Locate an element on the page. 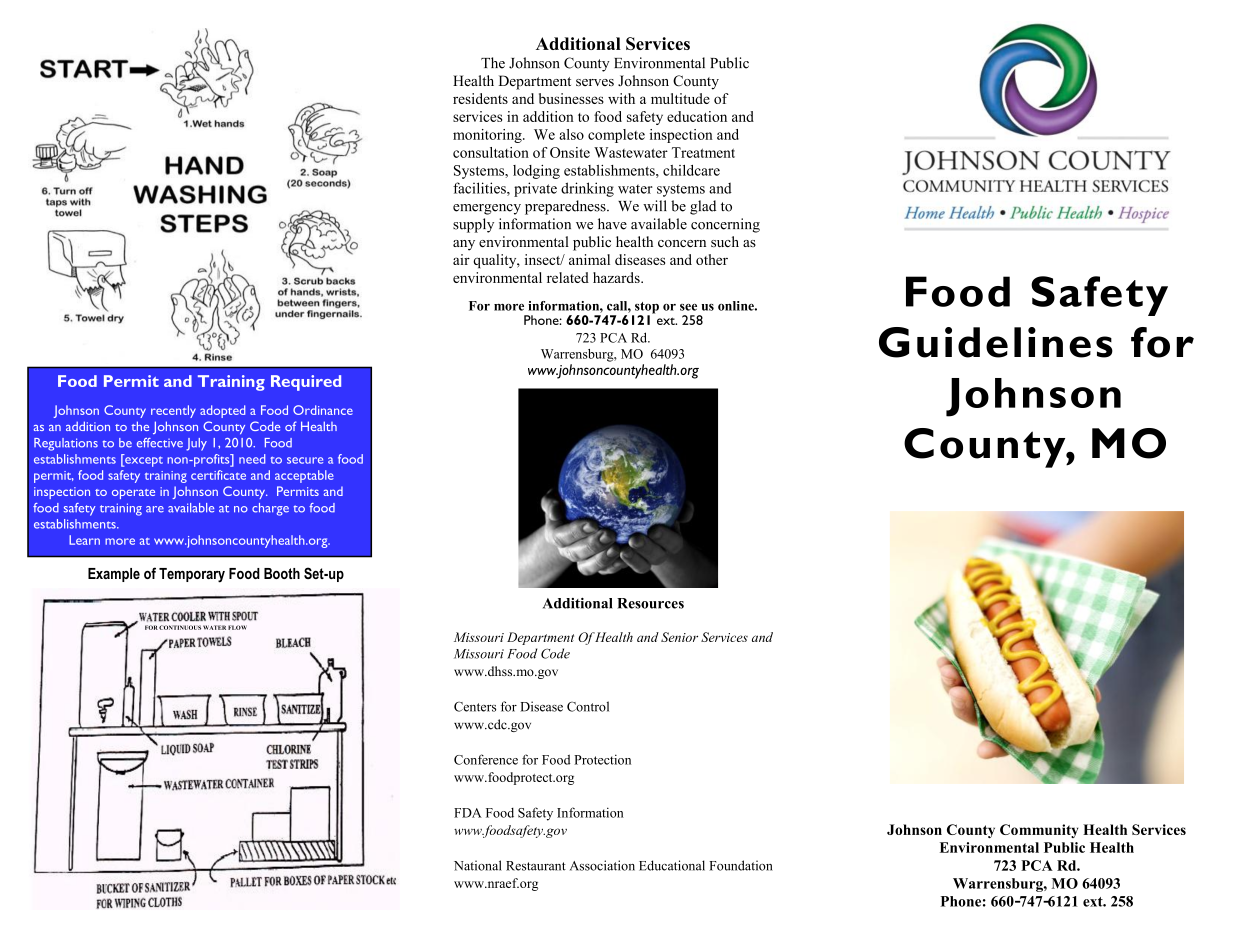 This page has width=1233, height=952. Resources is located at coordinates (650, 603).
